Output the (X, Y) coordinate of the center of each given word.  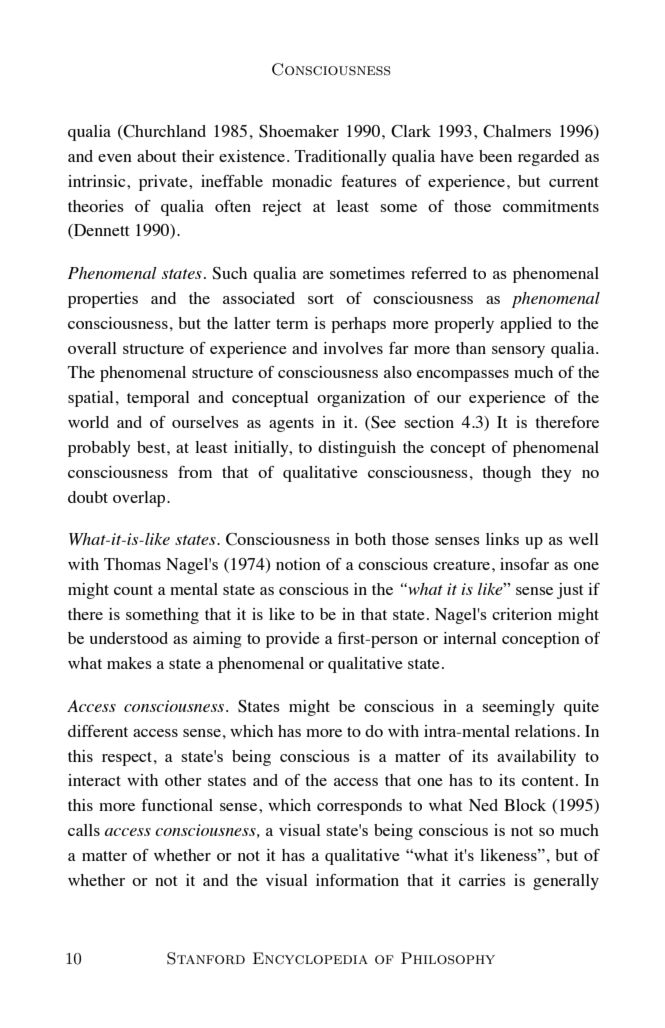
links (502, 539)
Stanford (206, 958)
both (370, 539)
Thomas (132, 564)
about (156, 156)
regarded (548, 158)
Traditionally (340, 158)
